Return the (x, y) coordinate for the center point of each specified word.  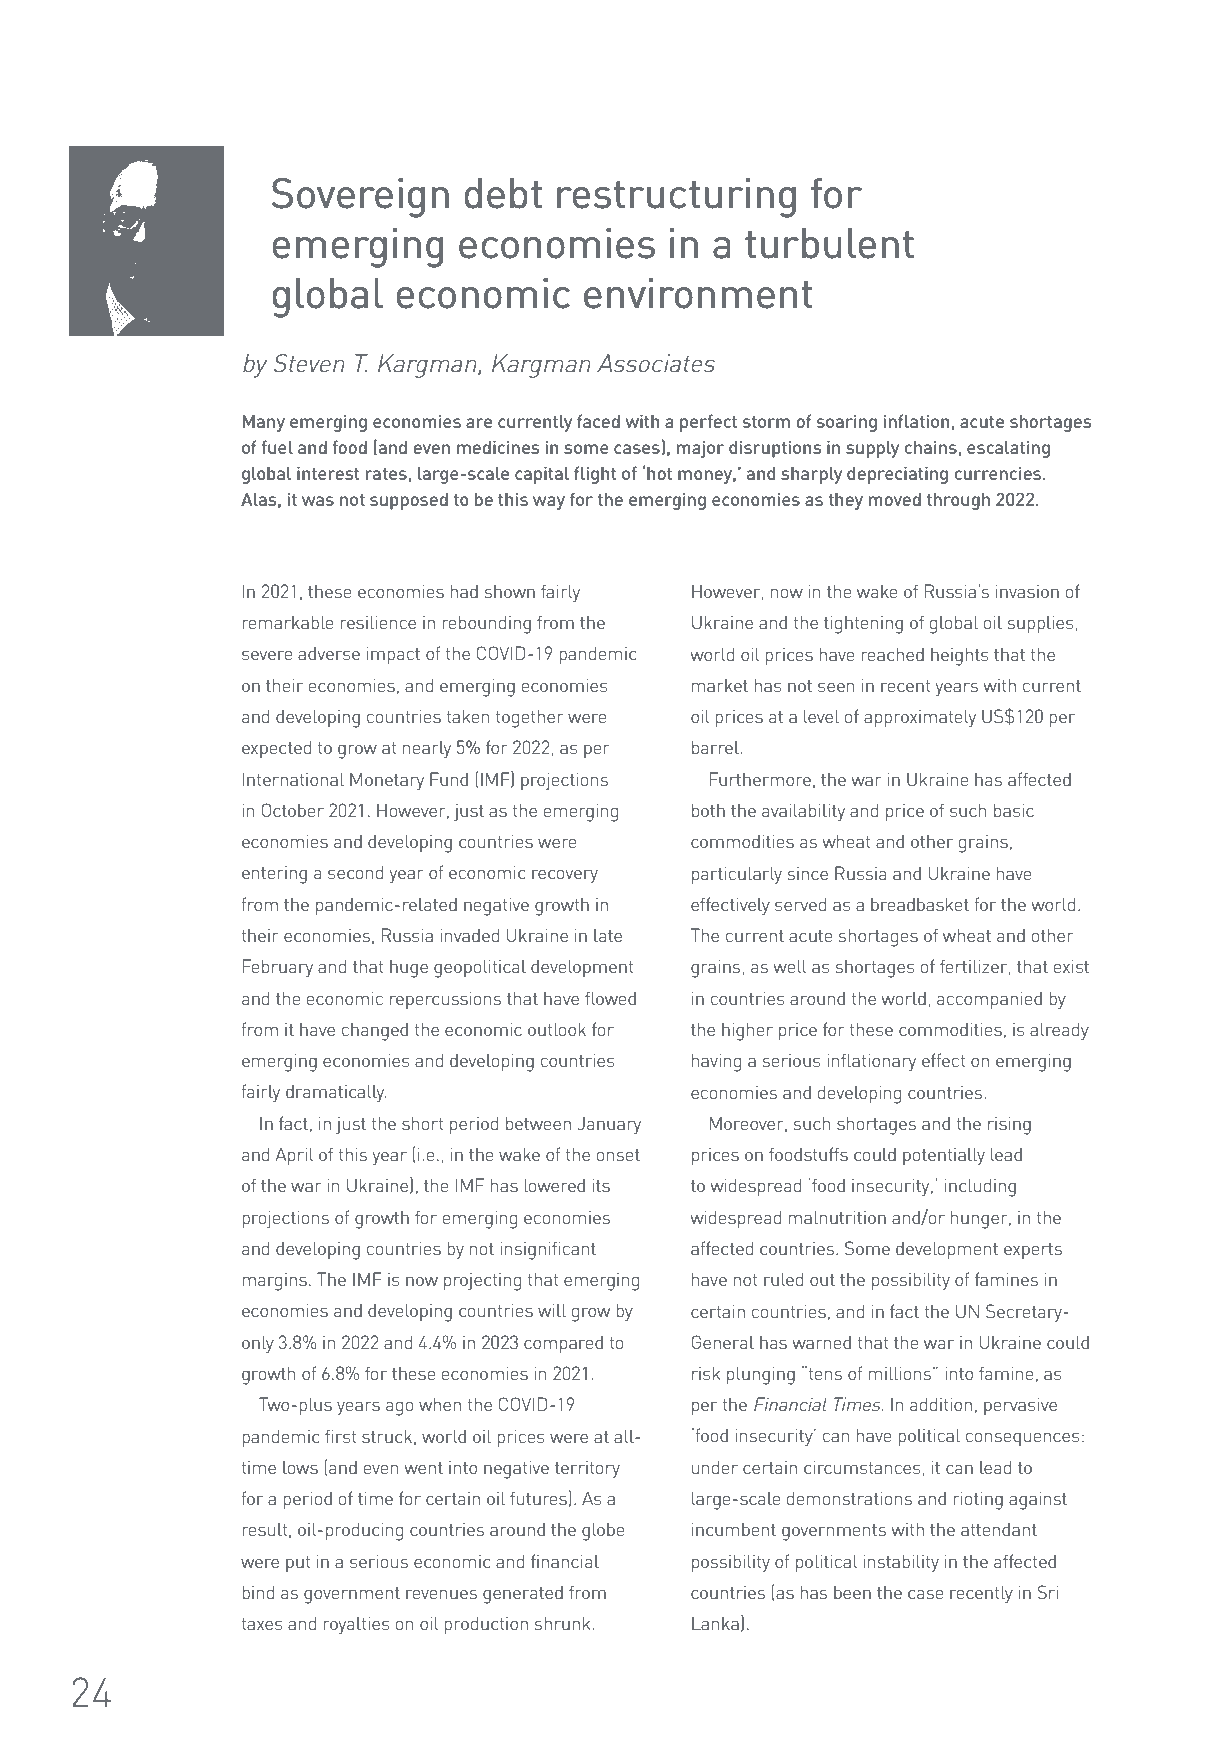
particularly (737, 875)
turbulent (829, 243)
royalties (356, 1625)
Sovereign (360, 198)
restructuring (676, 198)
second (355, 872)
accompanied (989, 1000)
